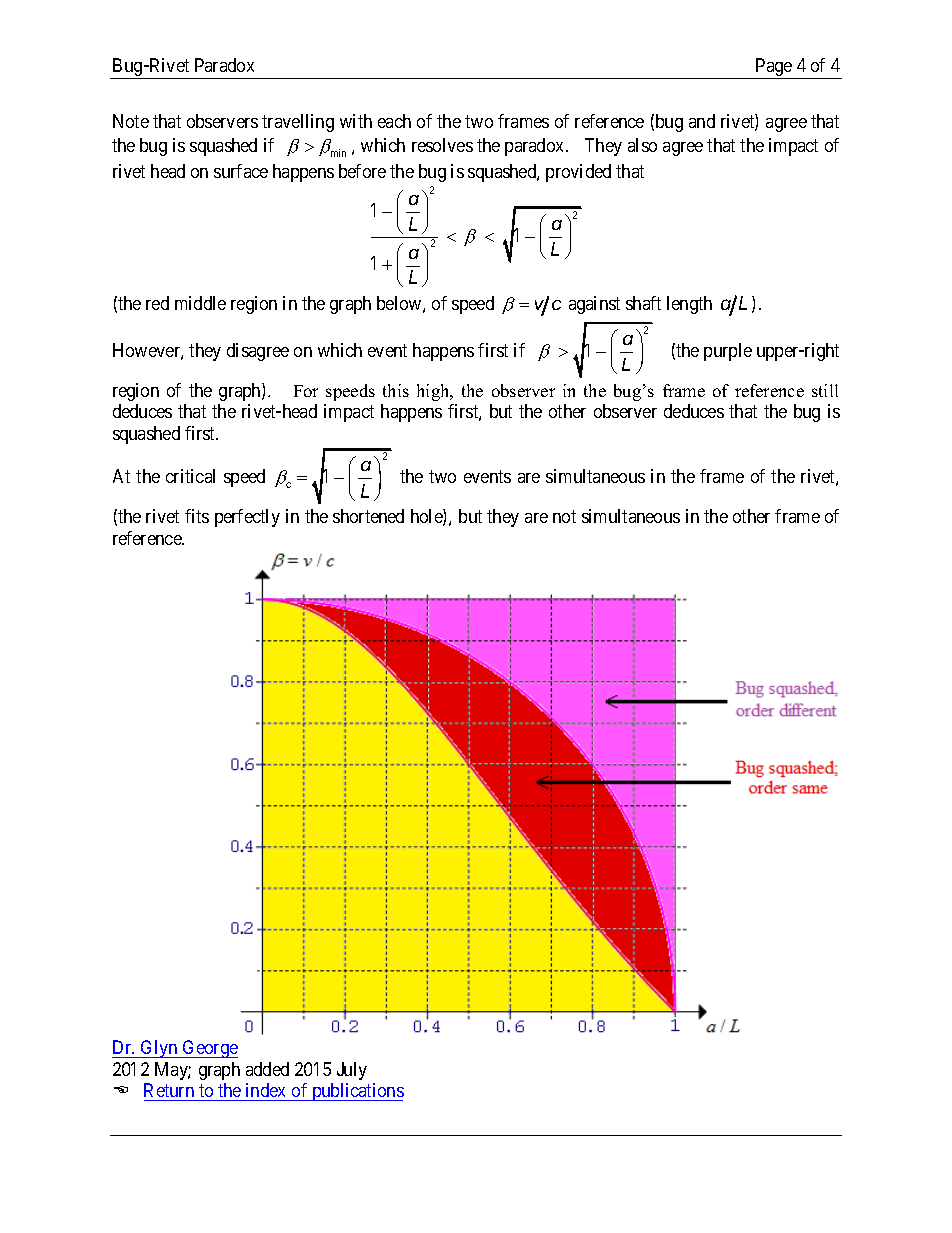 Image resolution: width=952 pixels, height=1233 pixels. I want to click on publications, so click(357, 1092).
